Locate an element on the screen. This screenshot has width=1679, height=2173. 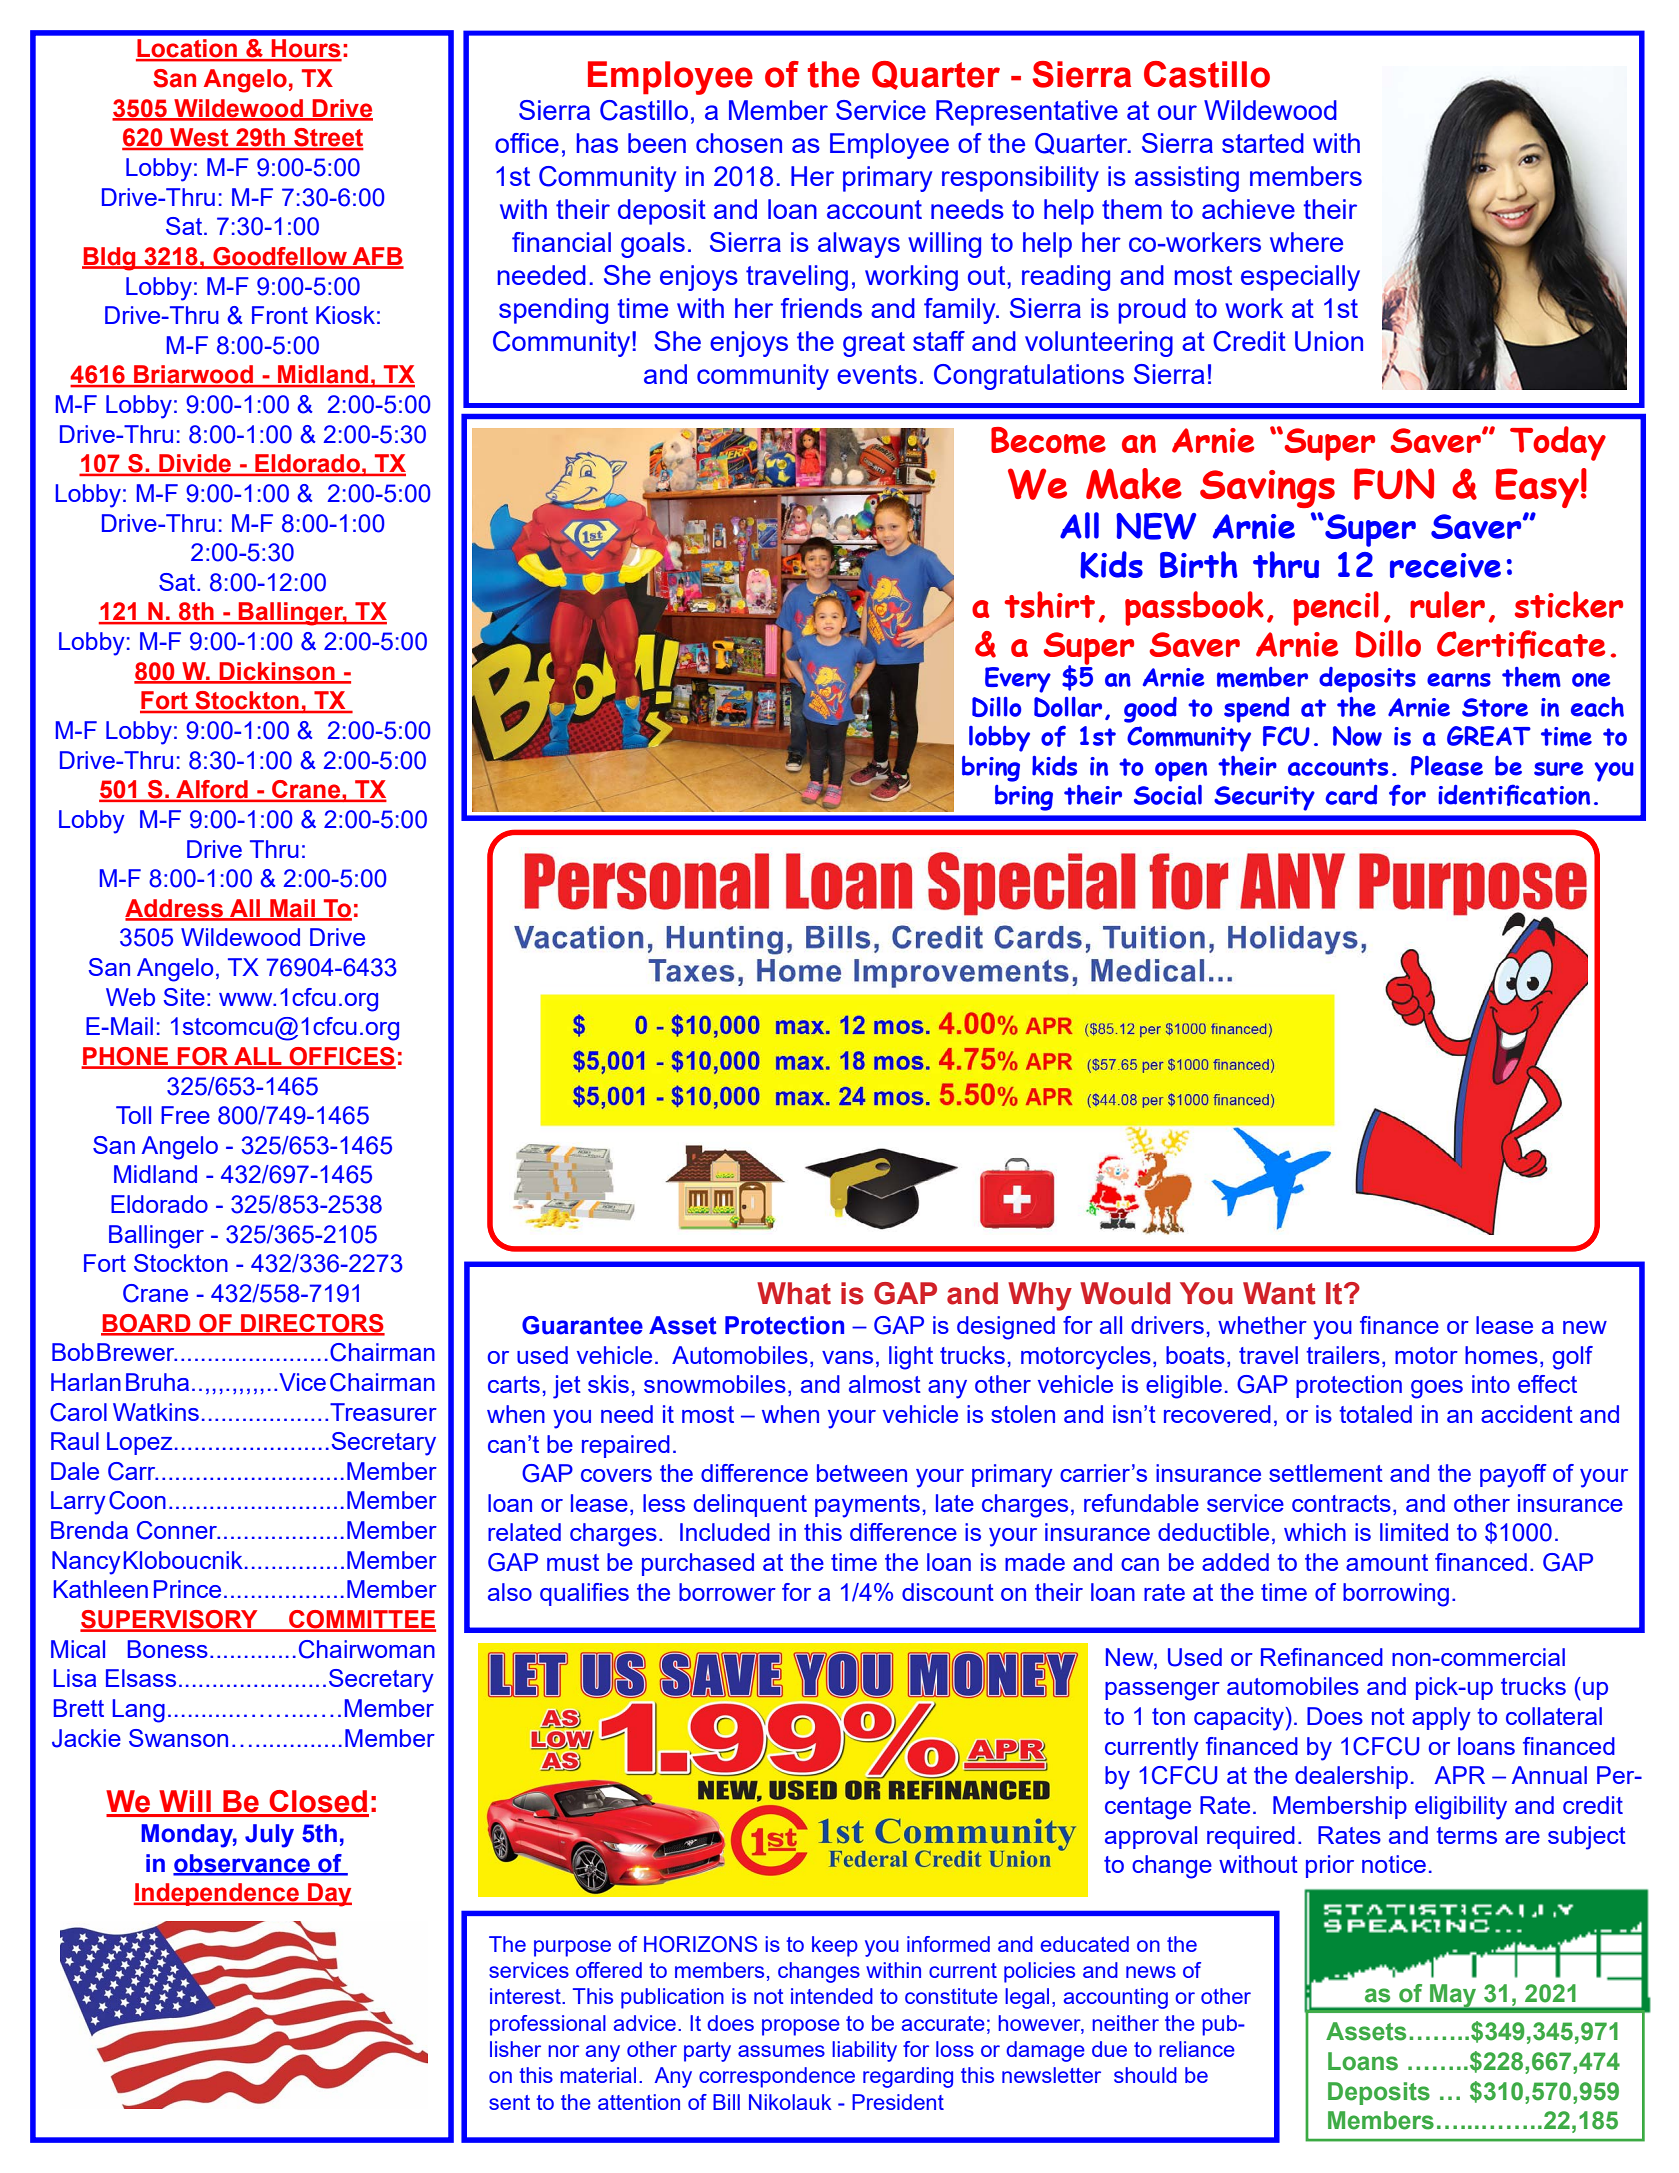
Independence is located at coordinates (217, 1894).
